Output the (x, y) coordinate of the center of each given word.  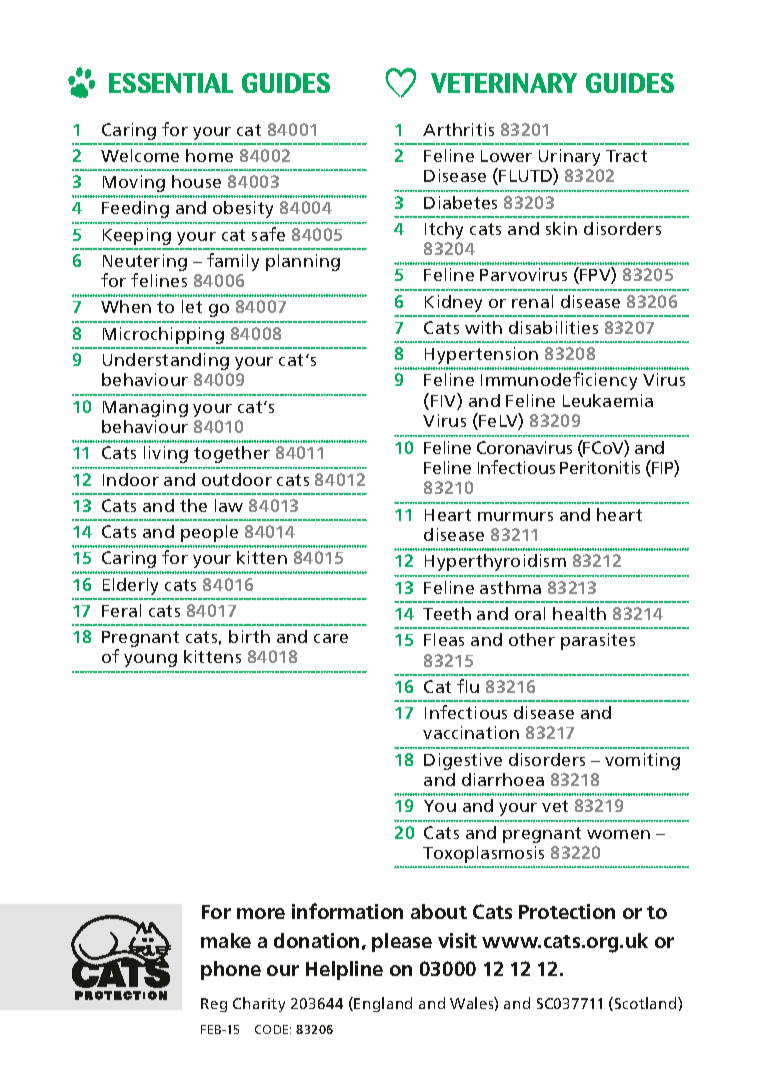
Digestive (463, 761)
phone (231, 970)
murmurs (515, 516)
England (383, 1004)
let (192, 306)
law (229, 505)
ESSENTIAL (171, 83)
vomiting (642, 761)
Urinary (569, 159)
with (483, 327)
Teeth (447, 613)
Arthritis (458, 129)
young (150, 660)
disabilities (553, 327)
